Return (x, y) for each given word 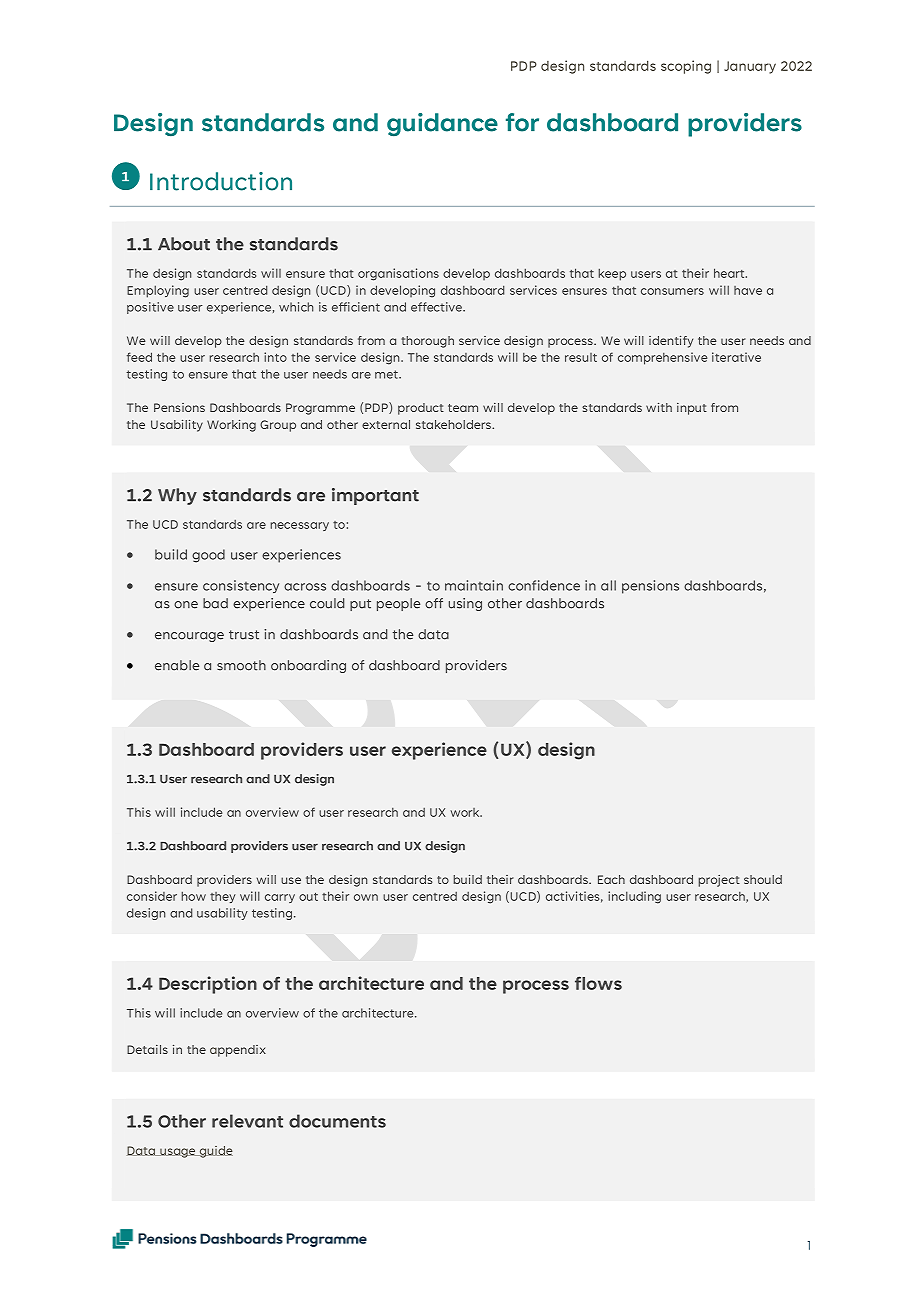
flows (598, 983)
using (465, 604)
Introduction (221, 181)
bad (215, 603)
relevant (247, 1121)
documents (337, 1121)
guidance (442, 125)
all (608, 585)
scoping (686, 67)
